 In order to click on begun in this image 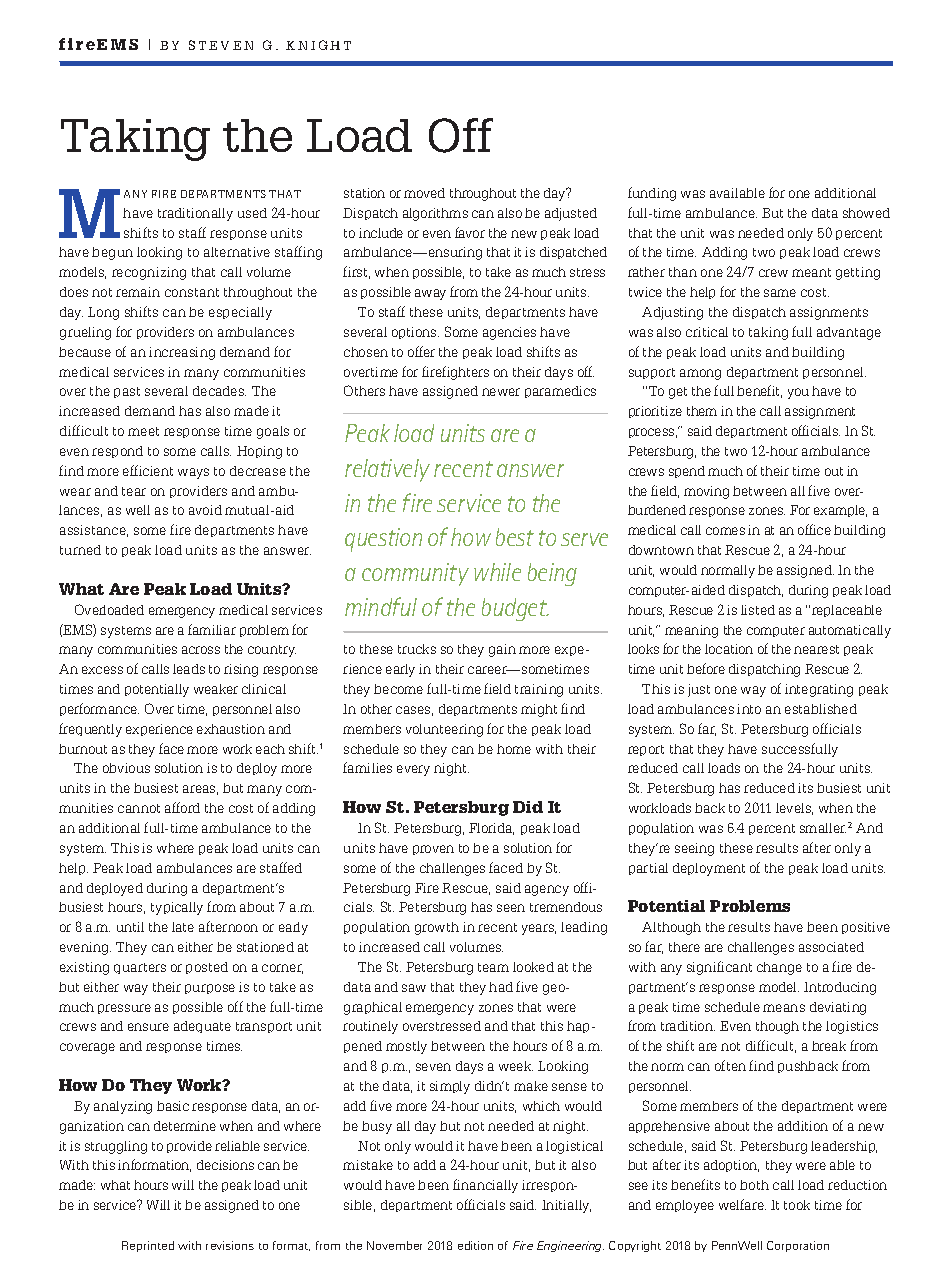, I will do `click(112, 253)`.
